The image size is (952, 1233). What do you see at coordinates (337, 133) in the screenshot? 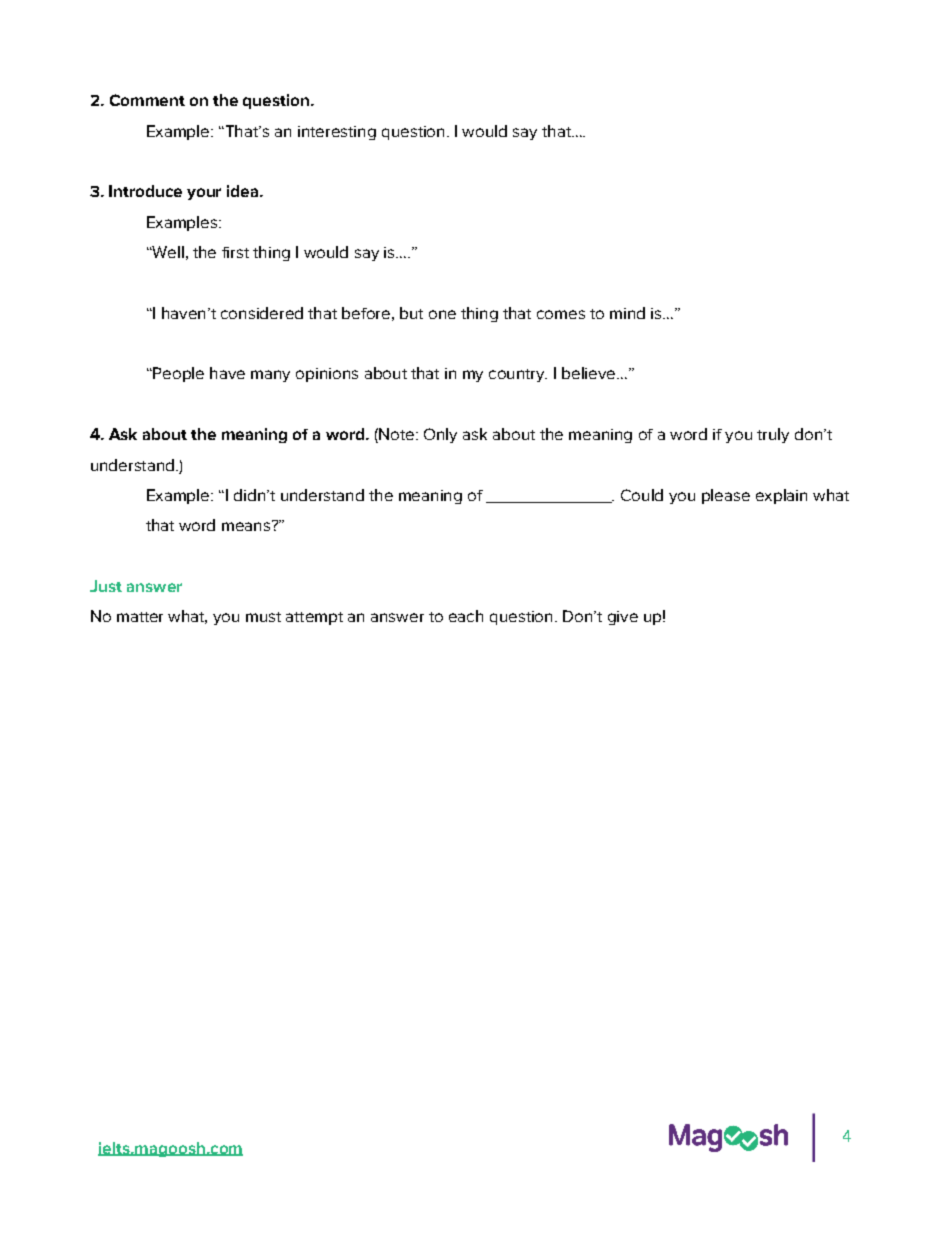
I see `interesting` at bounding box center [337, 133].
